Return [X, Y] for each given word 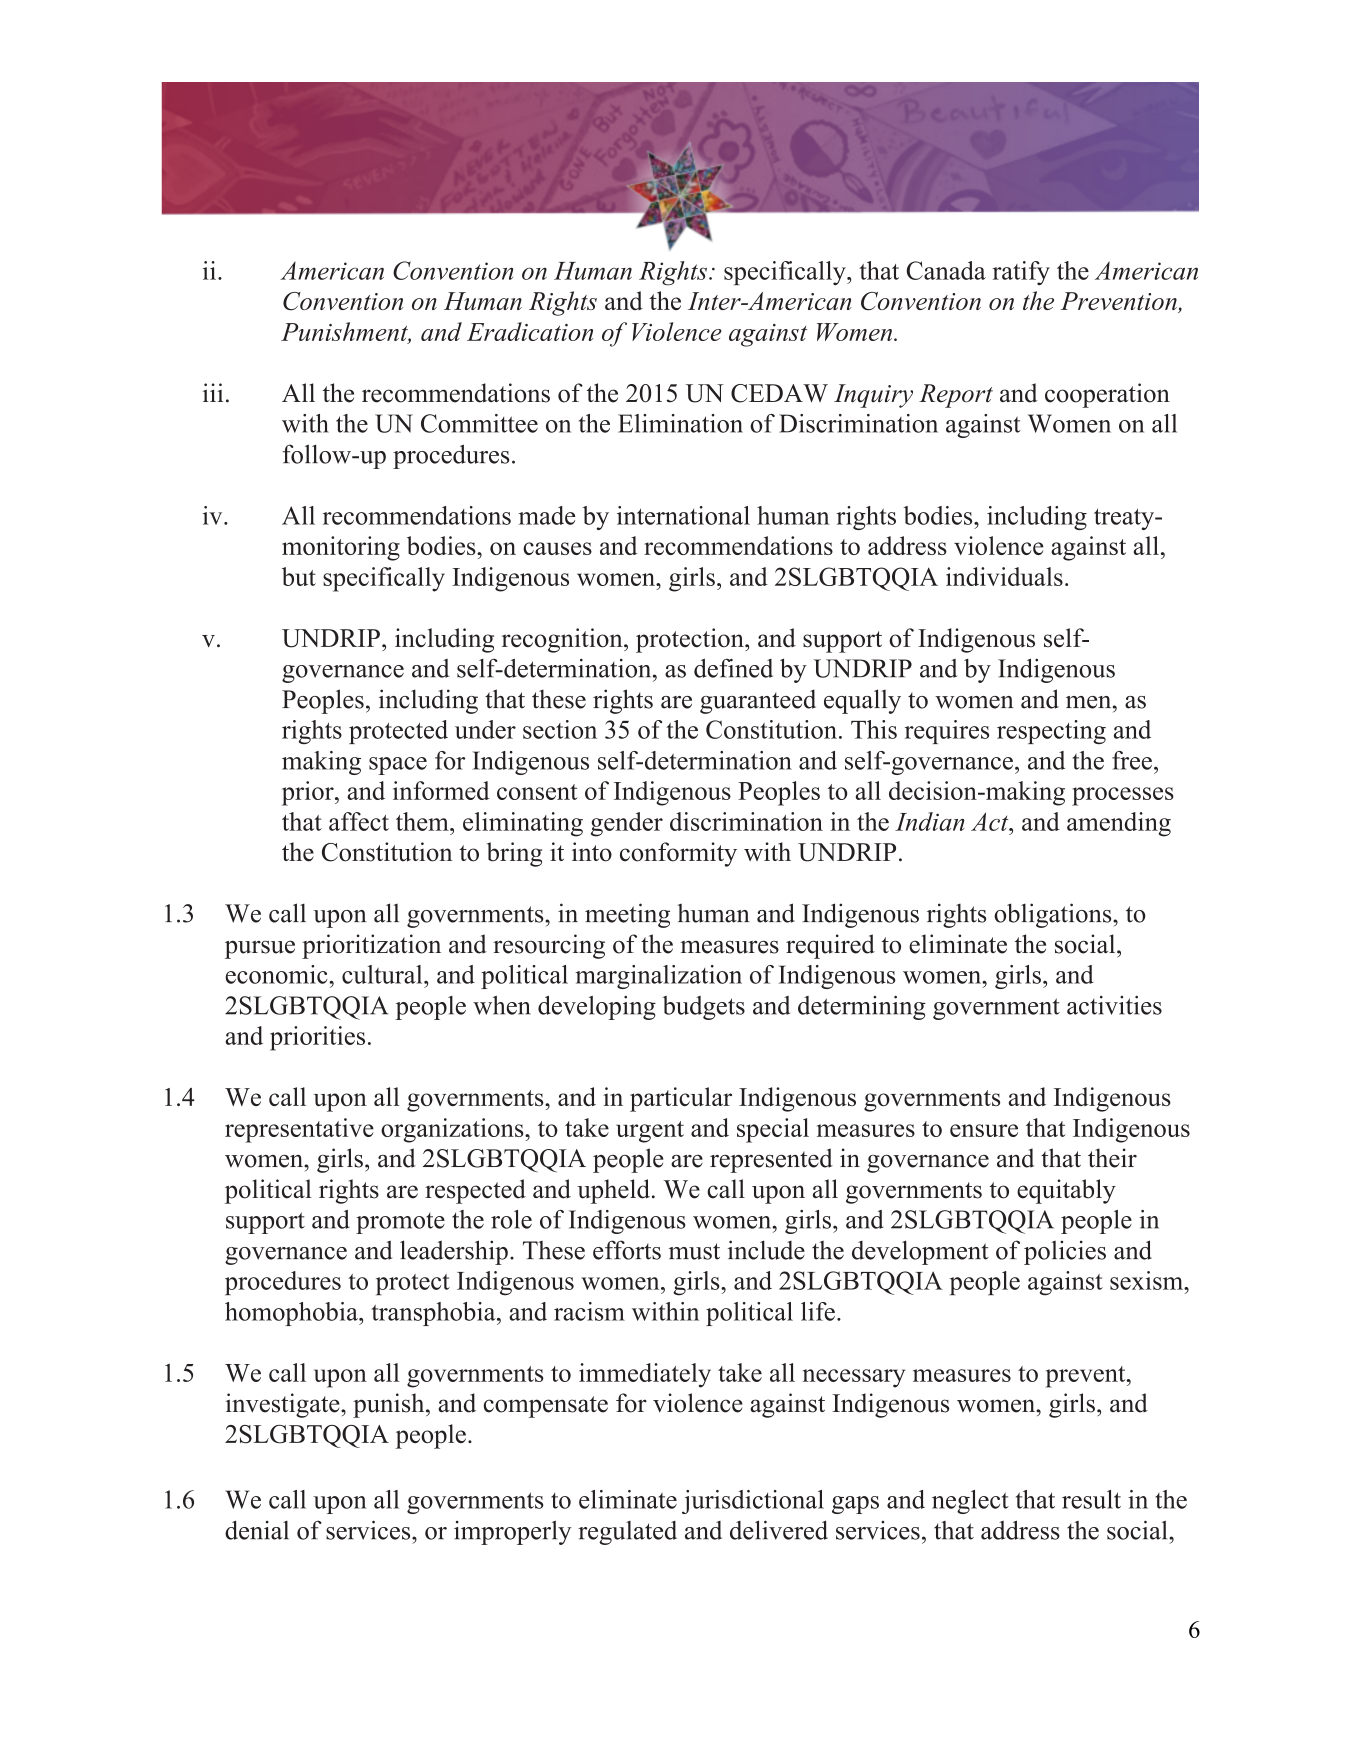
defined [733, 668]
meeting [627, 915]
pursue [260, 949]
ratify [1021, 273]
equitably [1066, 1191]
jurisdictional [753, 1502]
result [1091, 1499]
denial [257, 1530]
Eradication [530, 331]
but [299, 576]
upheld [613, 1191]
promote [400, 1223]
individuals [1004, 576]
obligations [1054, 915]
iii [213, 392]
